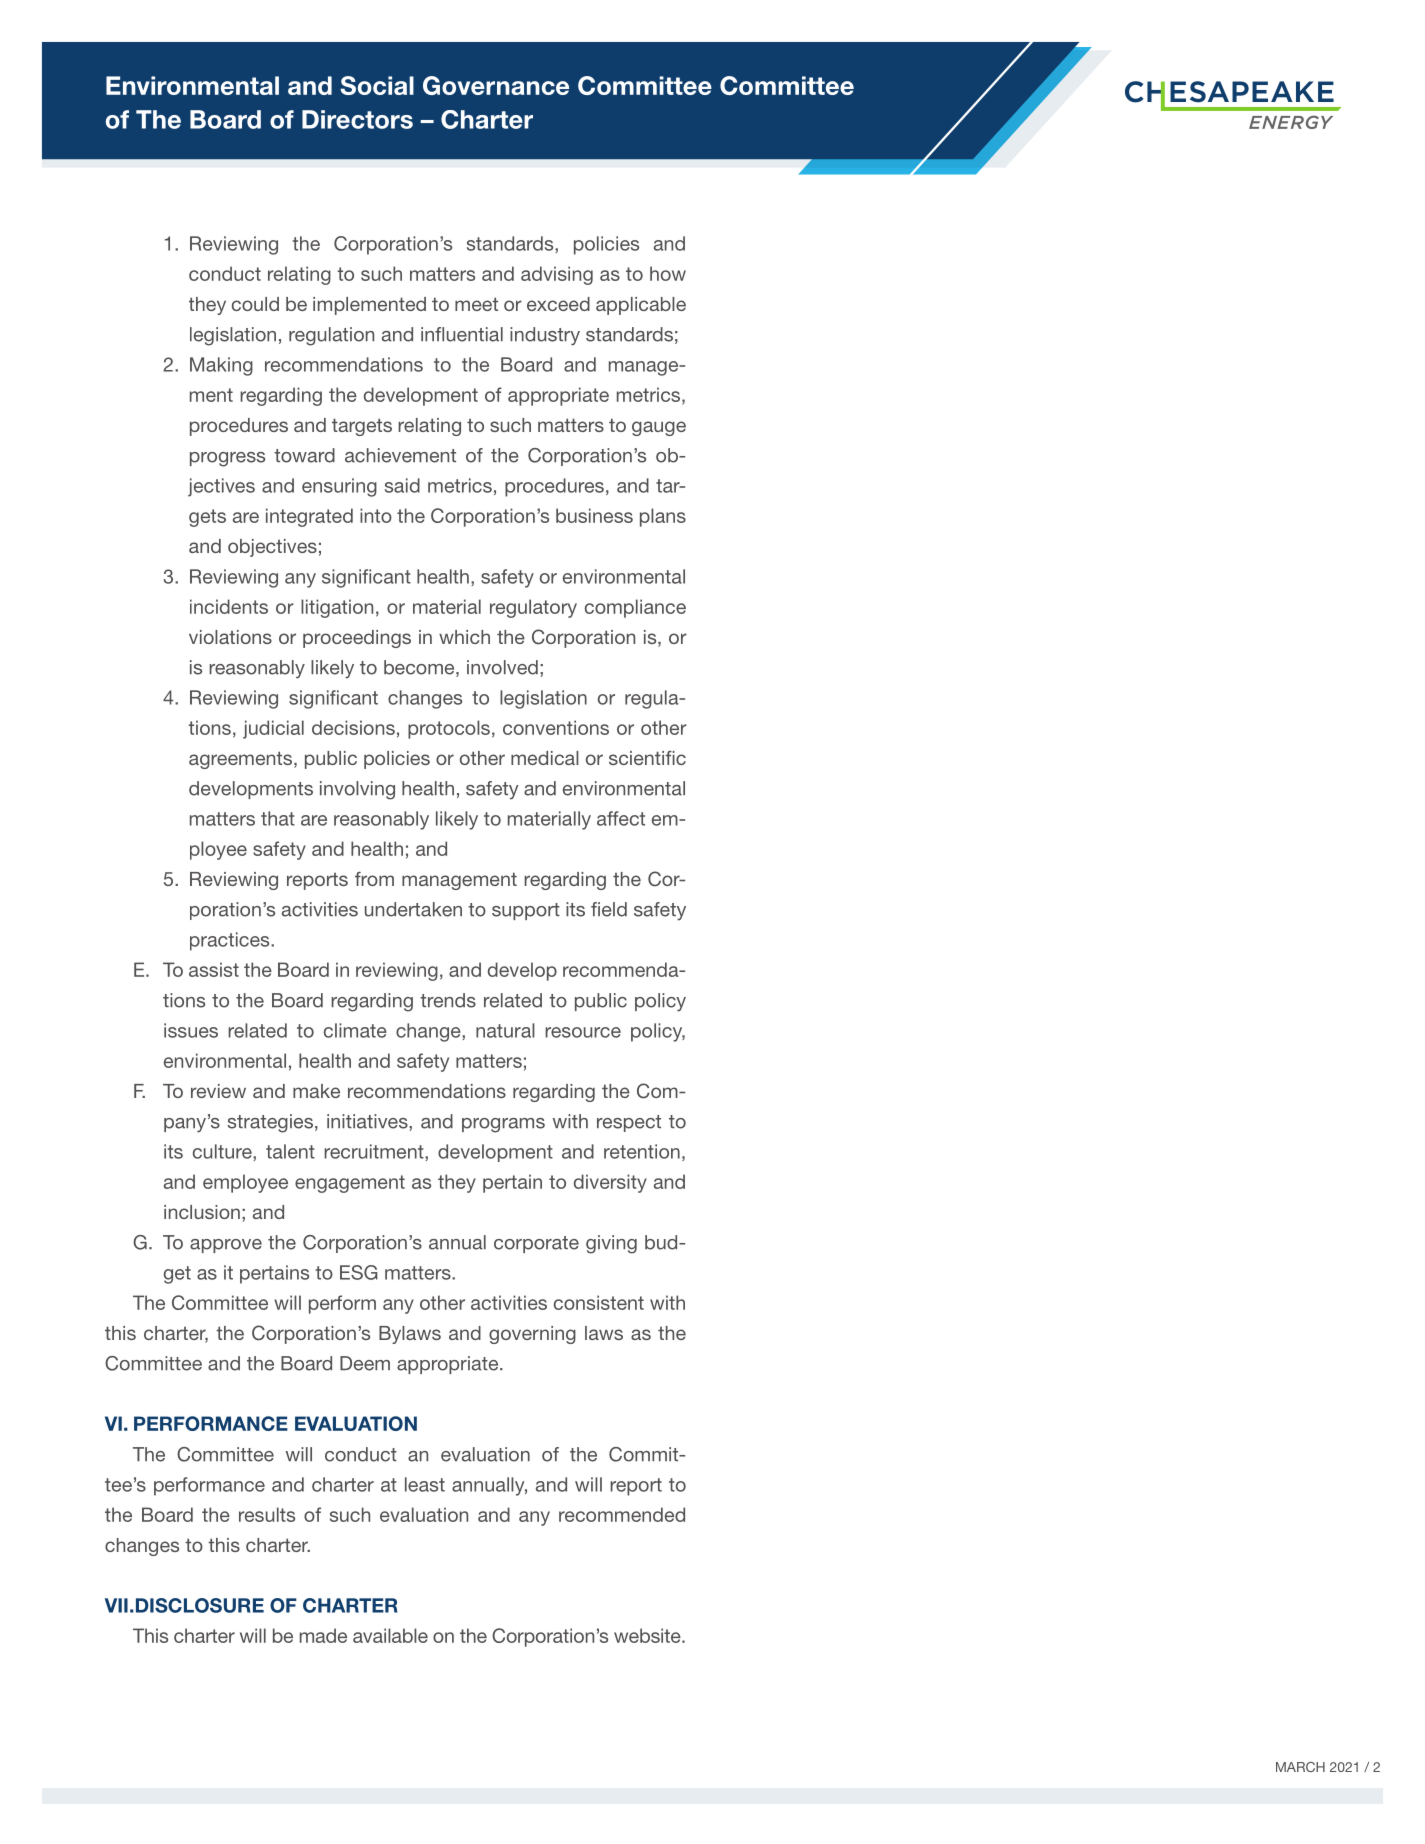  What do you see at coordinates (635, 608) in the screenshot?
I see `compliance` at bounding box center [635, 608].
